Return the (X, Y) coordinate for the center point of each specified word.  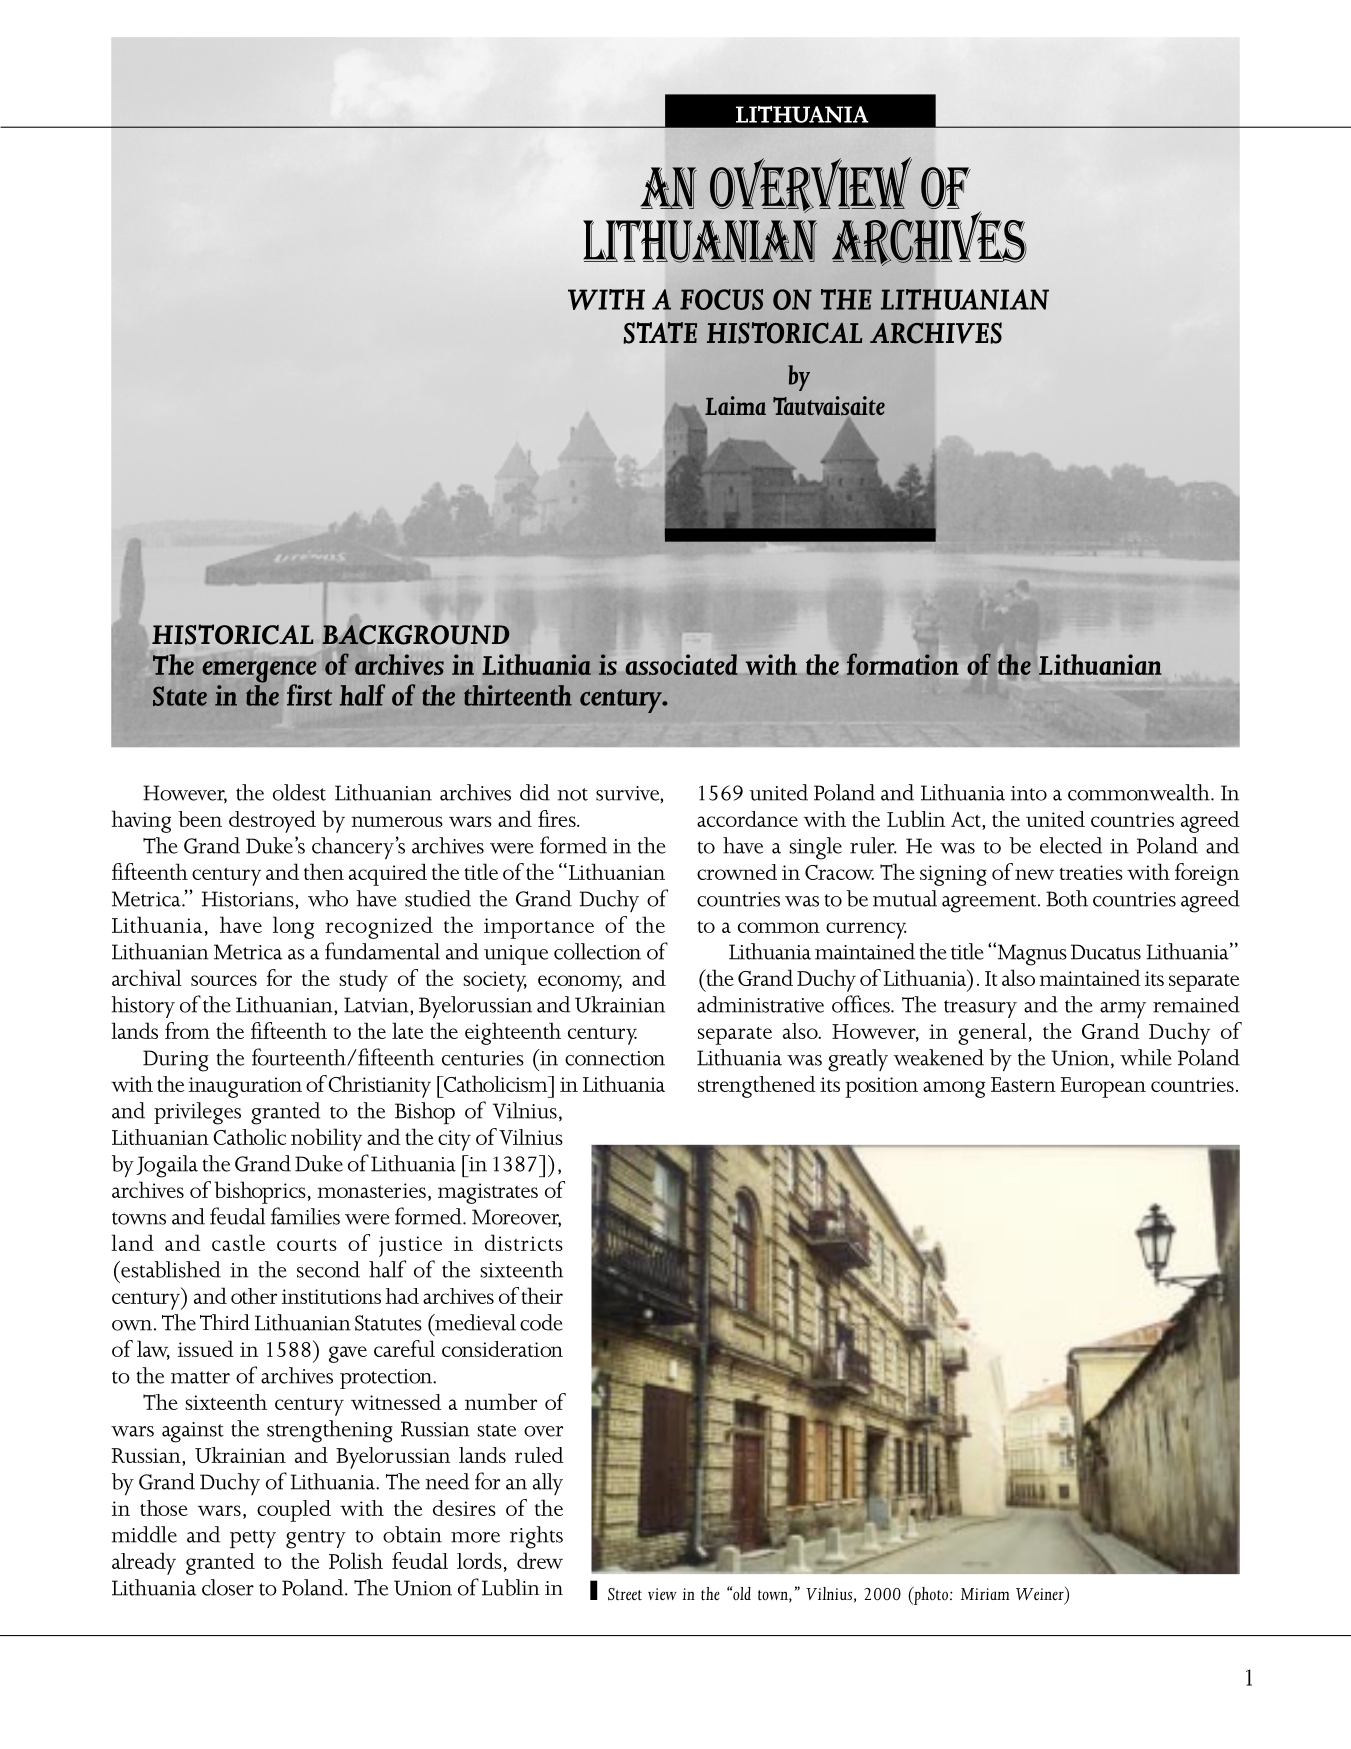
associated (682, 664)
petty (253, 1539)
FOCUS (721, 299)
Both (1067, 898)
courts (307, 1245)
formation (902, 664)
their (542, 1295)
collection (597, 951)
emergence (259, 673)
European (1103, 1087)
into (1029, 793)
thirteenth (518, 695)
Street (625, 1594)
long (293, 927)
